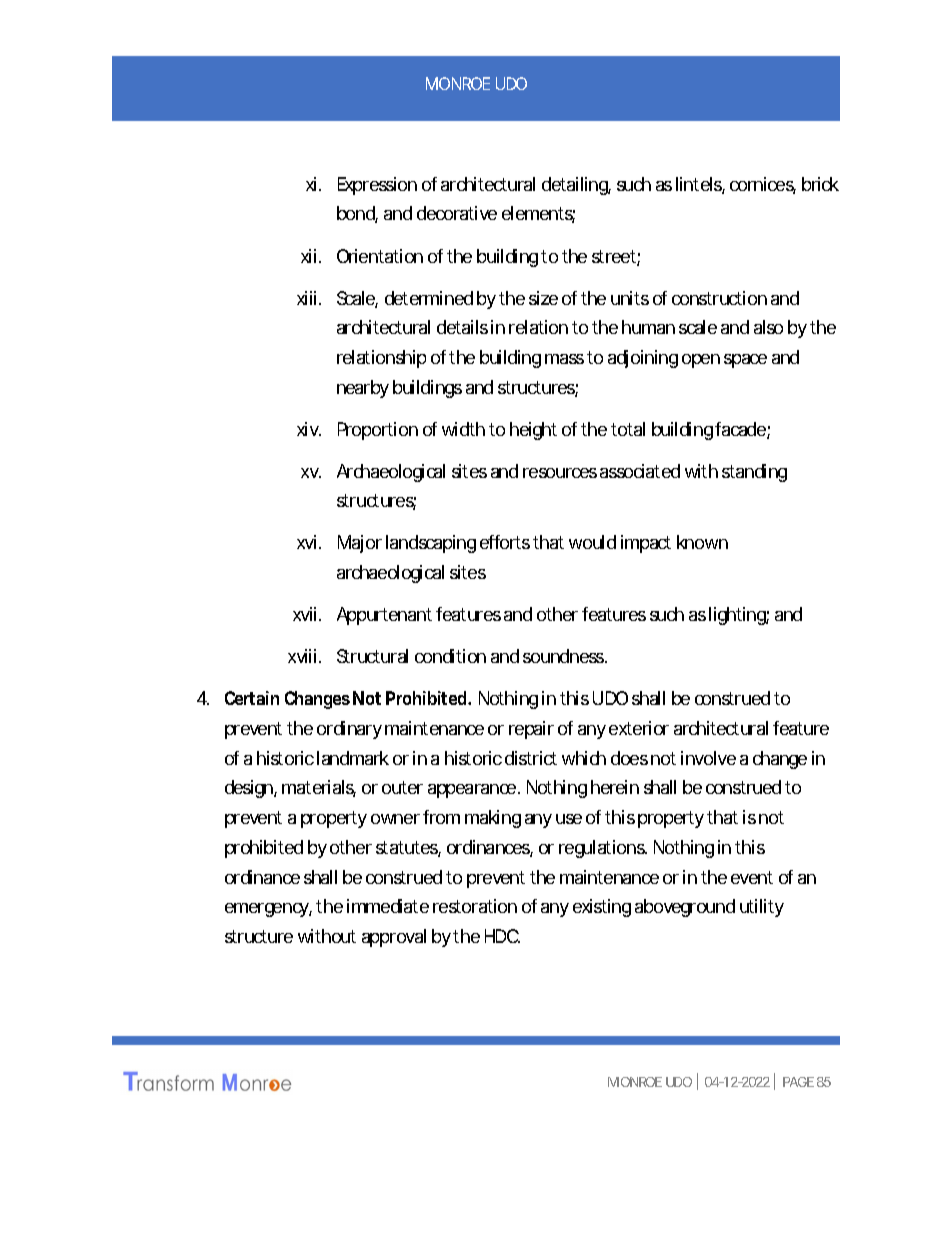 The width and height of the page is (952, 1233). I want to click on xiv, so click(309, 429).
